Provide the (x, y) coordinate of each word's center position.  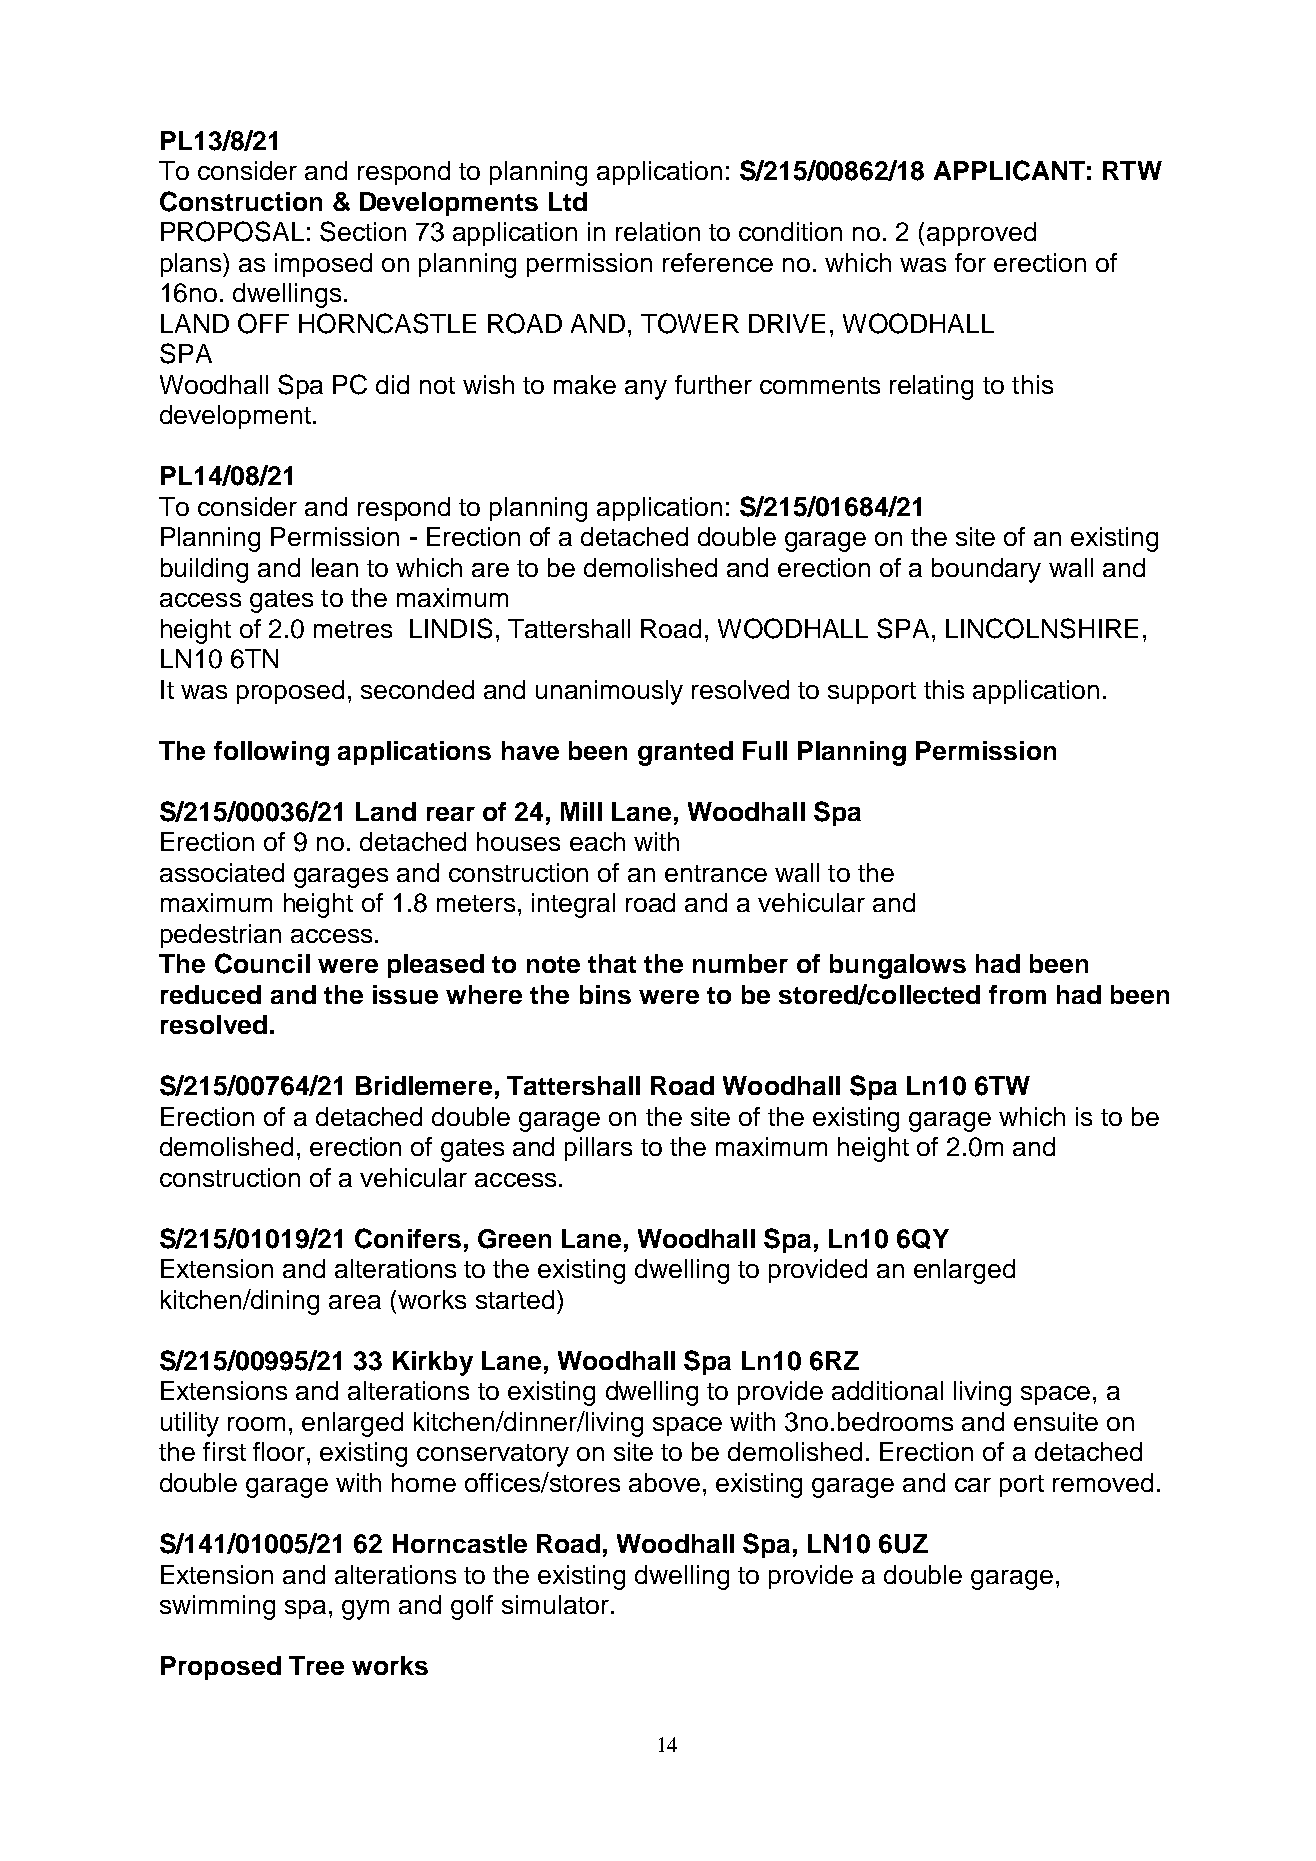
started (515, 1299)
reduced (211, 994)
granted (685, 753)
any (646, 390)
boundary (986, 570)
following (271, 753)
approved (981, 234)
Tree (316, 1665)
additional (887, 1390)
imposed (323, 265)
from (1017, 994)
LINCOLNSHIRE (1042, 628)
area (355, 1302)
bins (605, 994)
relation (658, 231)
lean (335, 567)
